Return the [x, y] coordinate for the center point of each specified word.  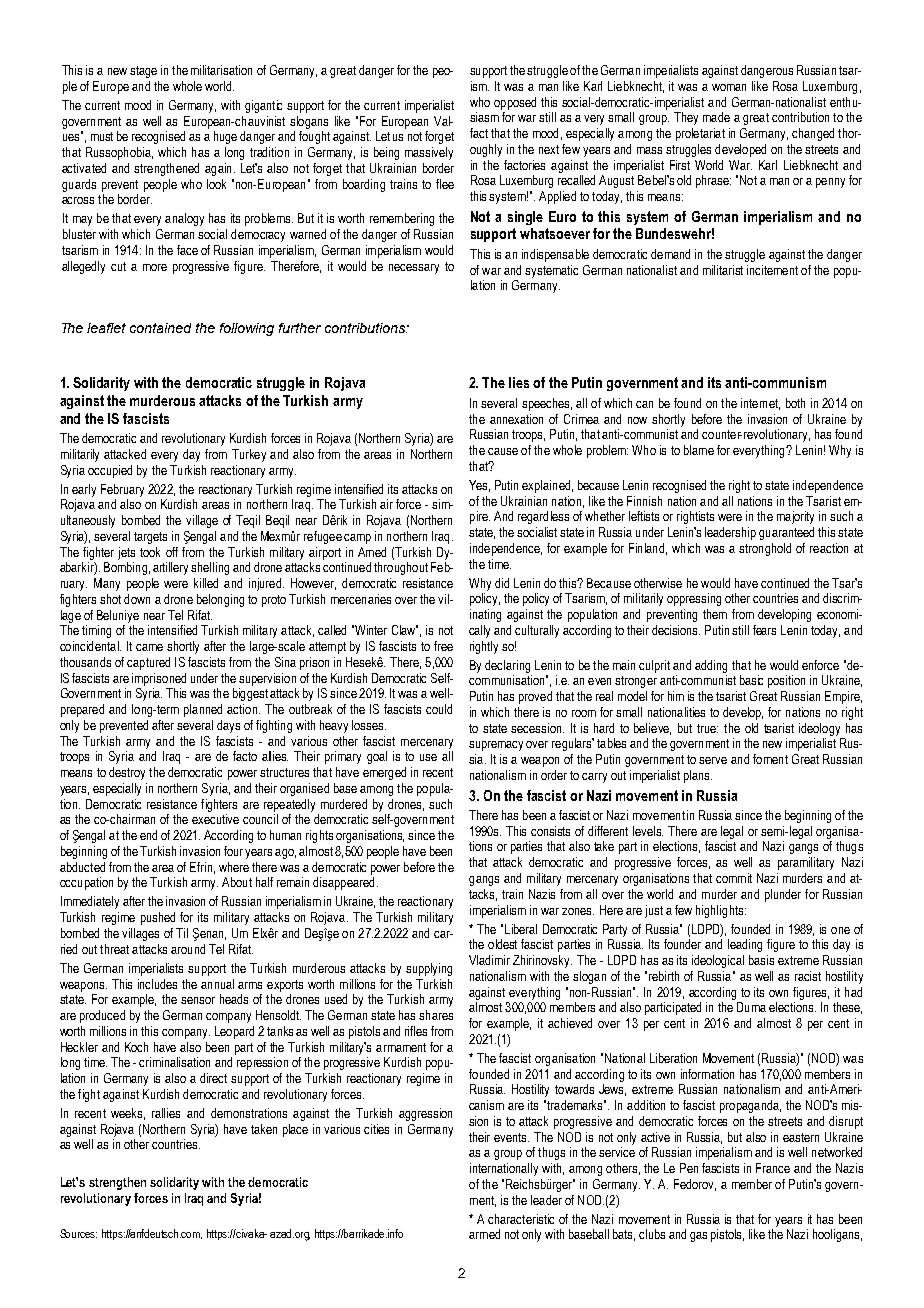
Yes [479, 486]
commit [734, 878]
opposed [515, 103]
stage [143, 72]
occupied [110, 471]
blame [699, 450]
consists [550, 831]
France [773, 1168]
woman [729, 87]
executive [215, 819]
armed [484, 1234]
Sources [78, 1233]
